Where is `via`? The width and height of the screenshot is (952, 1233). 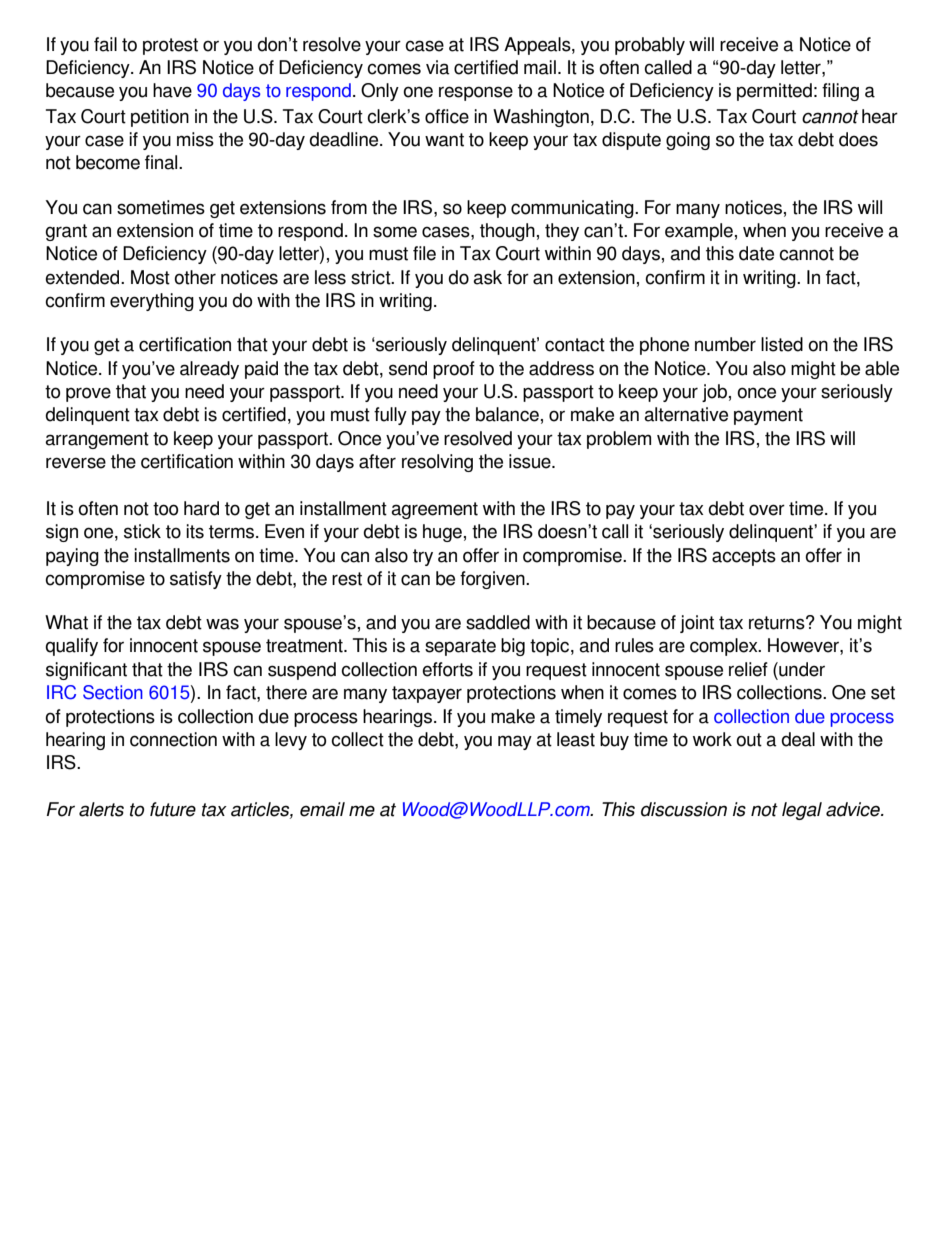
via is located at coordinates (438, 67).
